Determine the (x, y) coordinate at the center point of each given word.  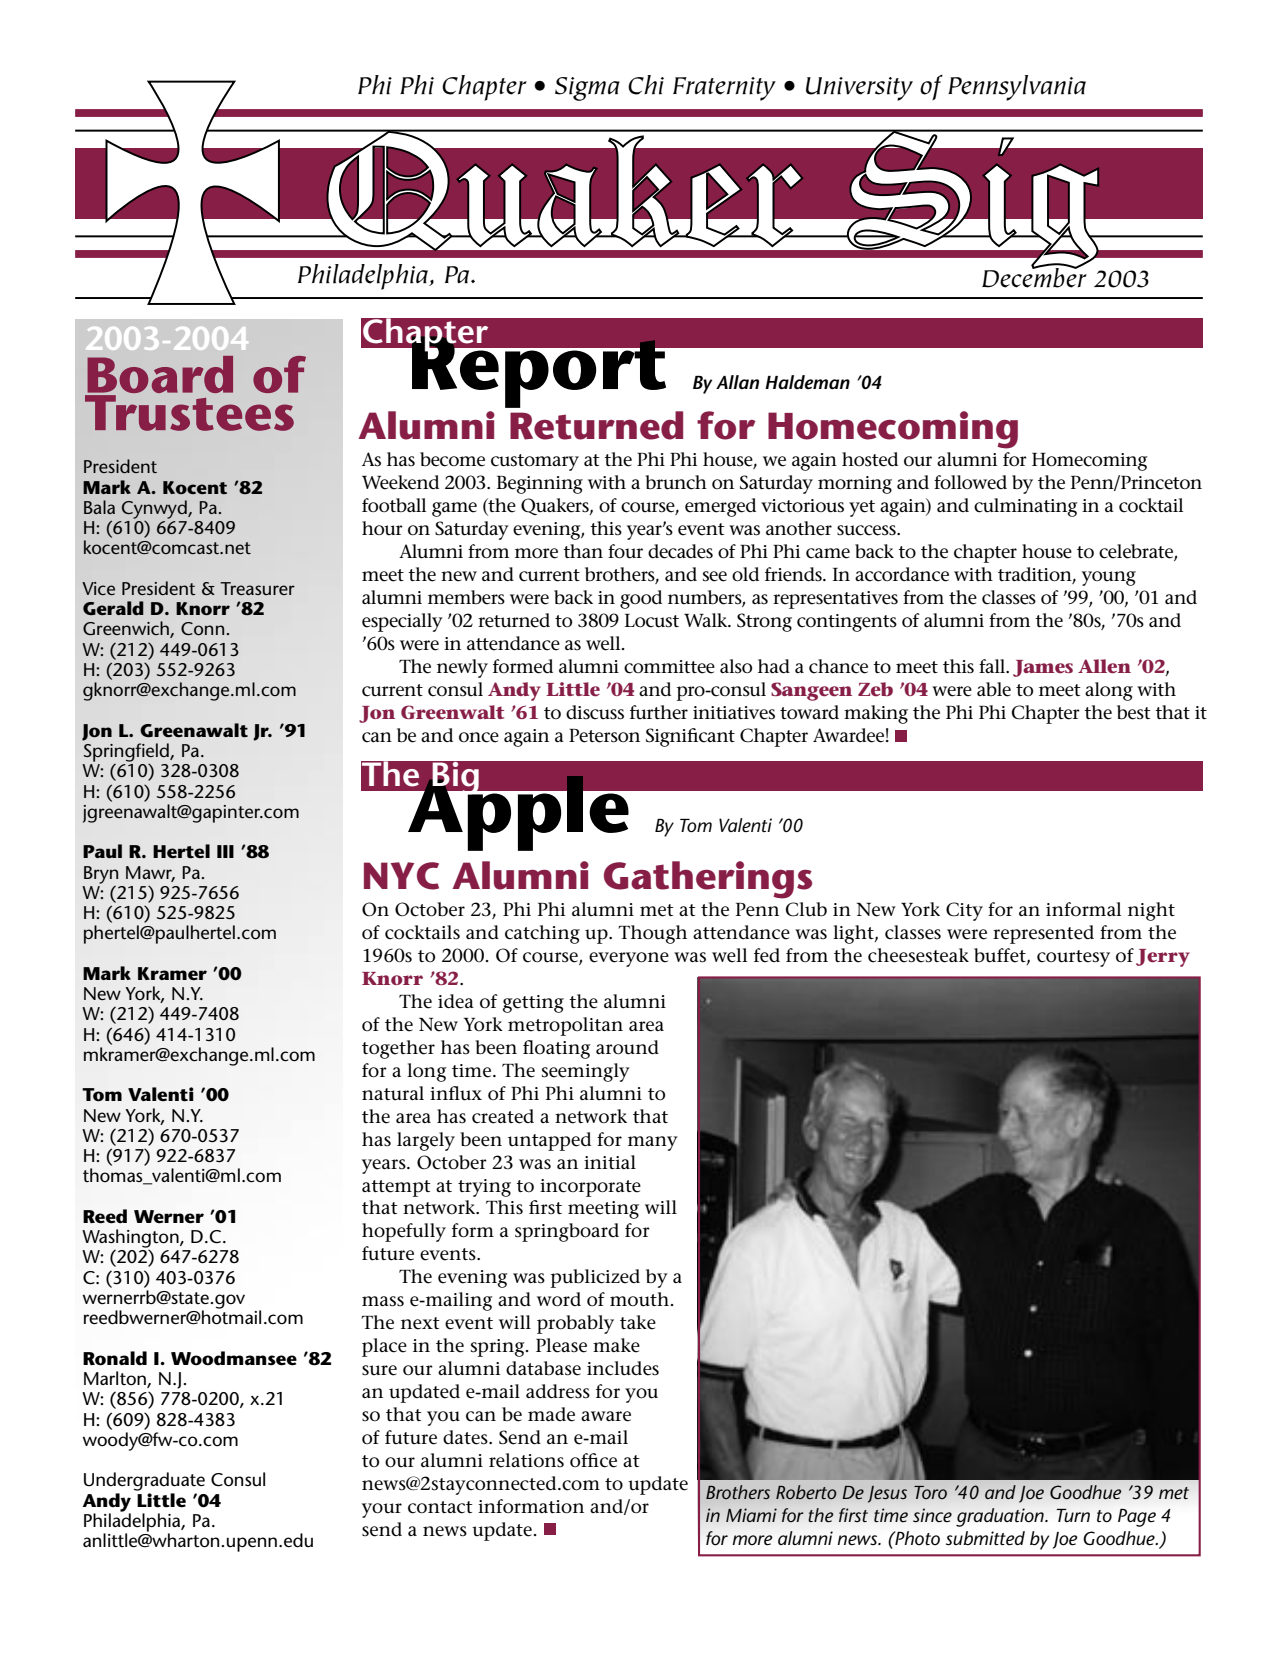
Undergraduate (144, 1481)
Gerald (113, 608)
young (1109, 578)
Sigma (587, 89)
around (627, 1047)
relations (526, 1460)
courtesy (1073, 958)
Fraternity (724, 89)
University (859, 89)
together (398, 1049)
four (625, 551)
